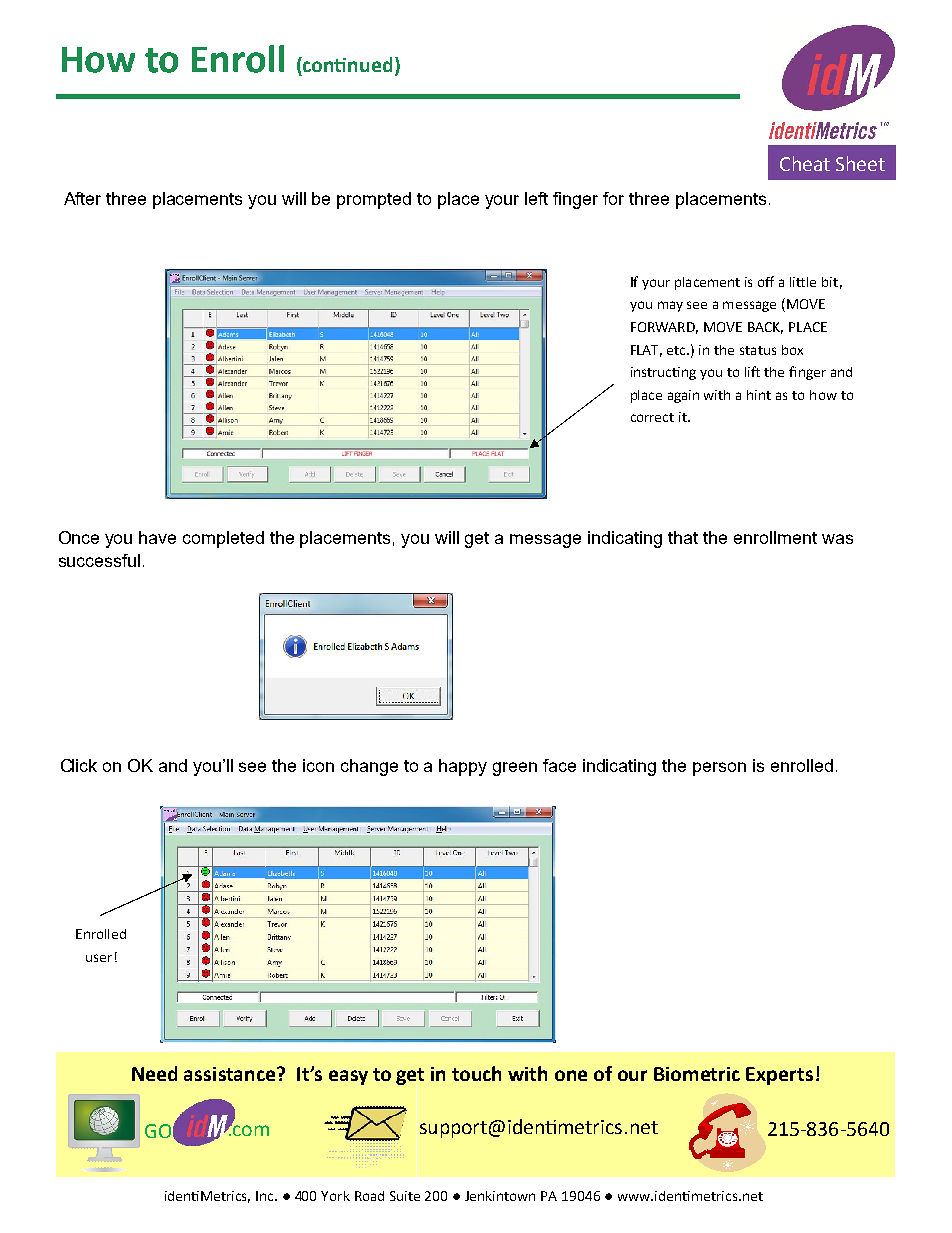  What do you see at coordinates (805, 163) in the image?
I see `Cheat` at bounding box center [805, 163].
